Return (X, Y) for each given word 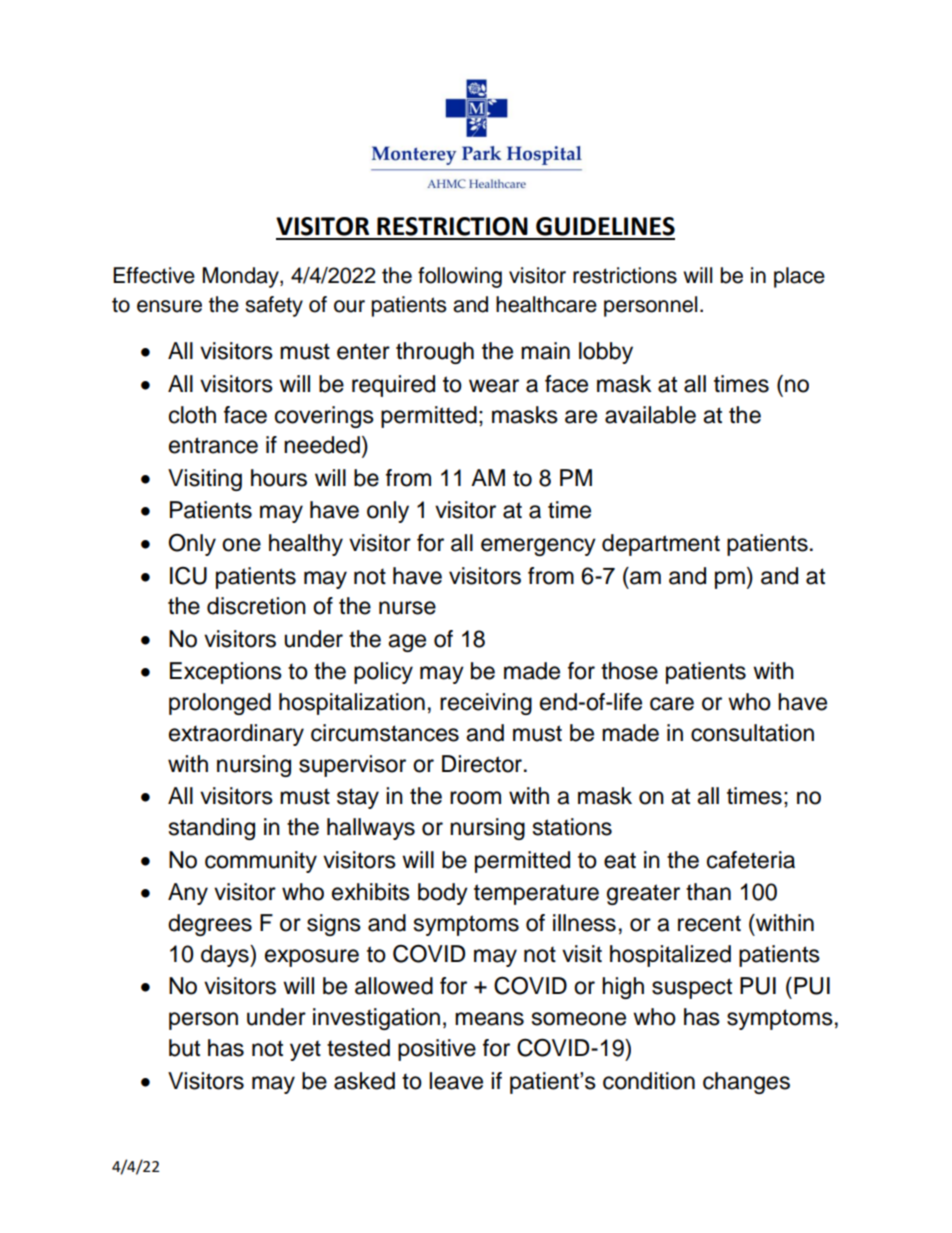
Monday (242, 277)
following (460, 277)
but (184, 1048)
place (799, 277)
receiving (486, 704)
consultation (752, 733)
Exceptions (226, 673)
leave (456, 1081)
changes (746, 1083)
